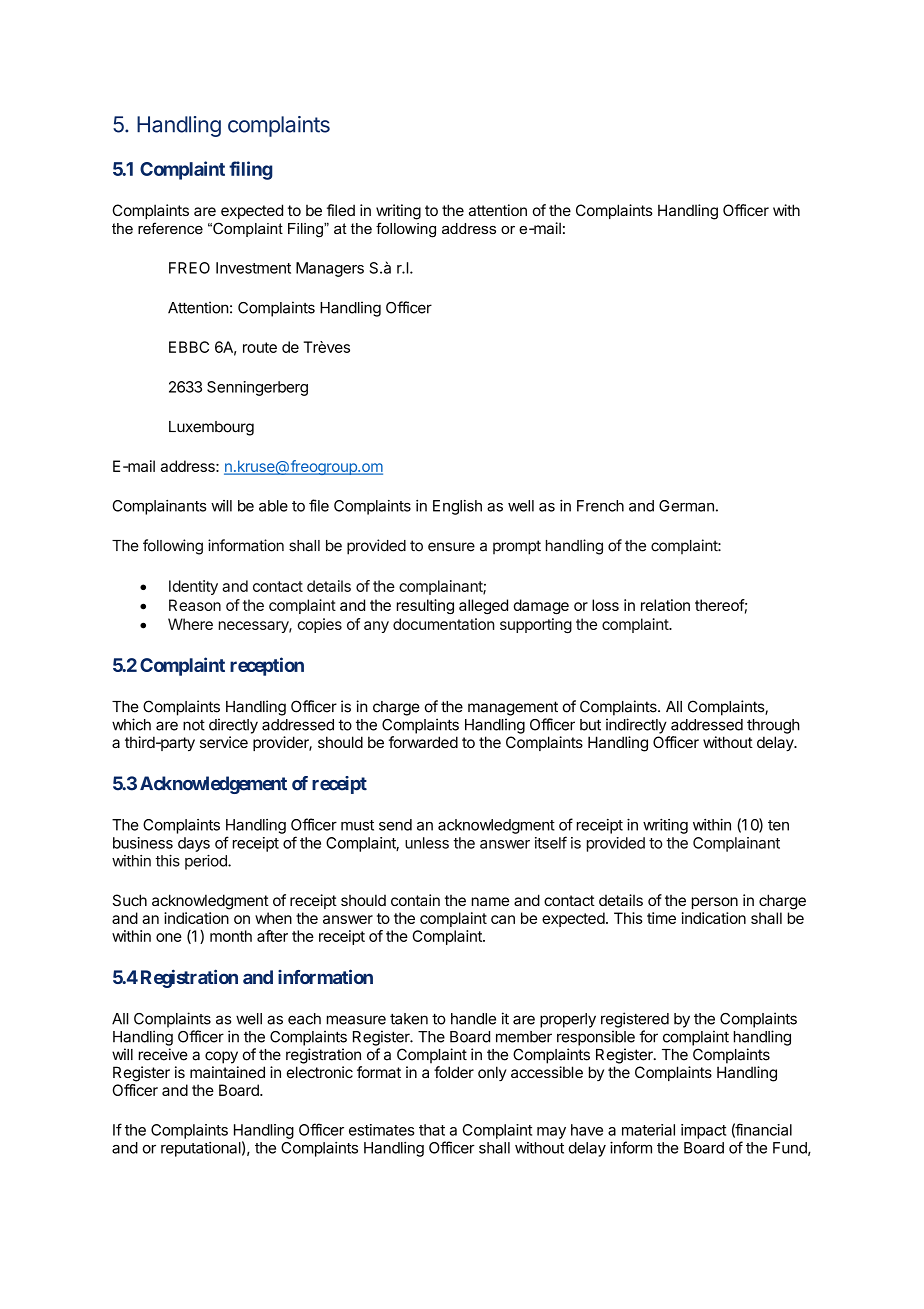  What do you see at coordinates (686, 506) in the page?
I see `German` at bounding box center [686, 506].
